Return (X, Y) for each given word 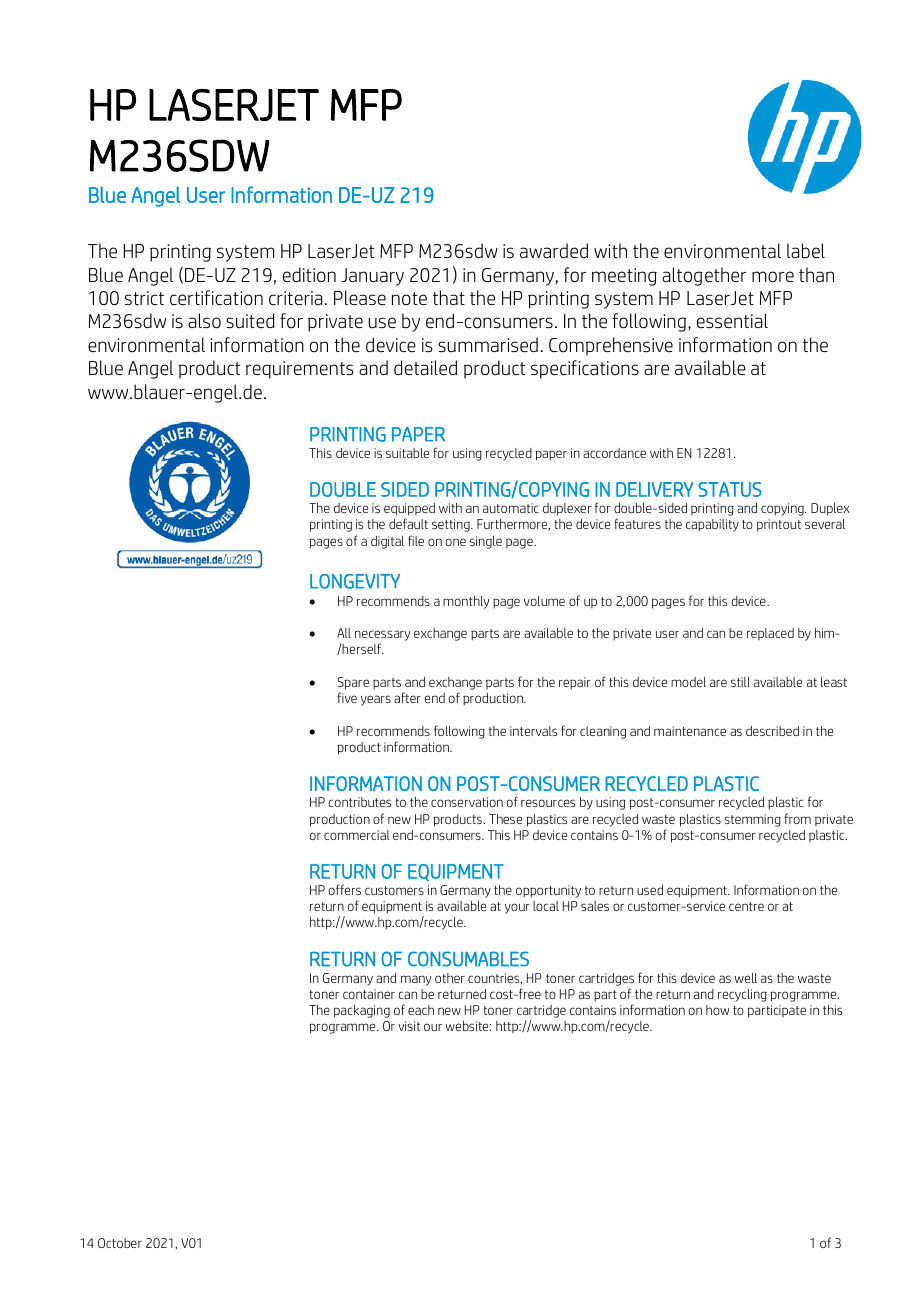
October (120, 1243)
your (517, 908)
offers (344, 889)
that (449, 297)
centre (746, 906)
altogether (704, 276)
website (468, 1026)
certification (216, 298)
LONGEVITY (355, 581)
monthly (466, 602)
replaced (770, 634)
